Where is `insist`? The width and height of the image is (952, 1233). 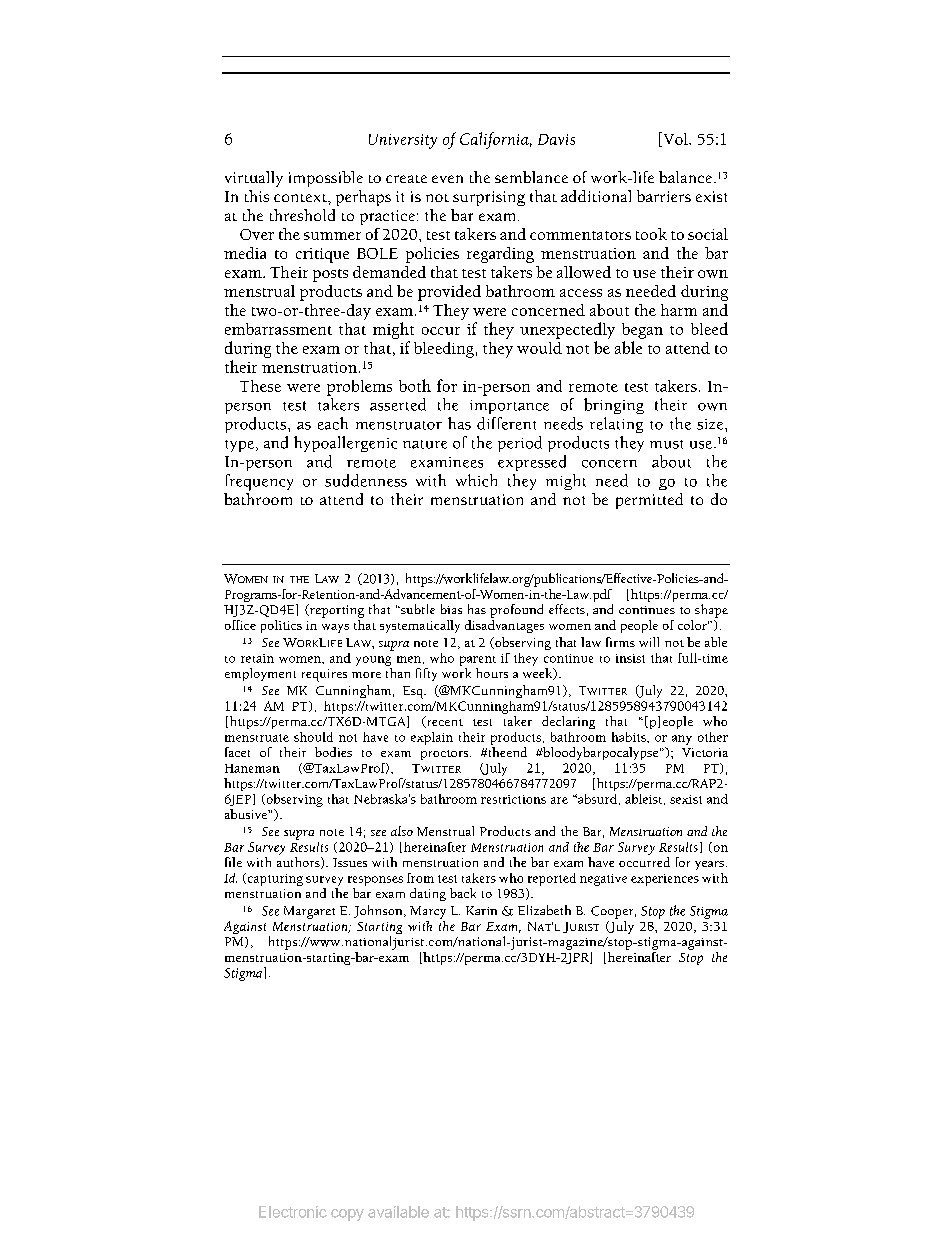 insist is located at coordinates (630, 658).
